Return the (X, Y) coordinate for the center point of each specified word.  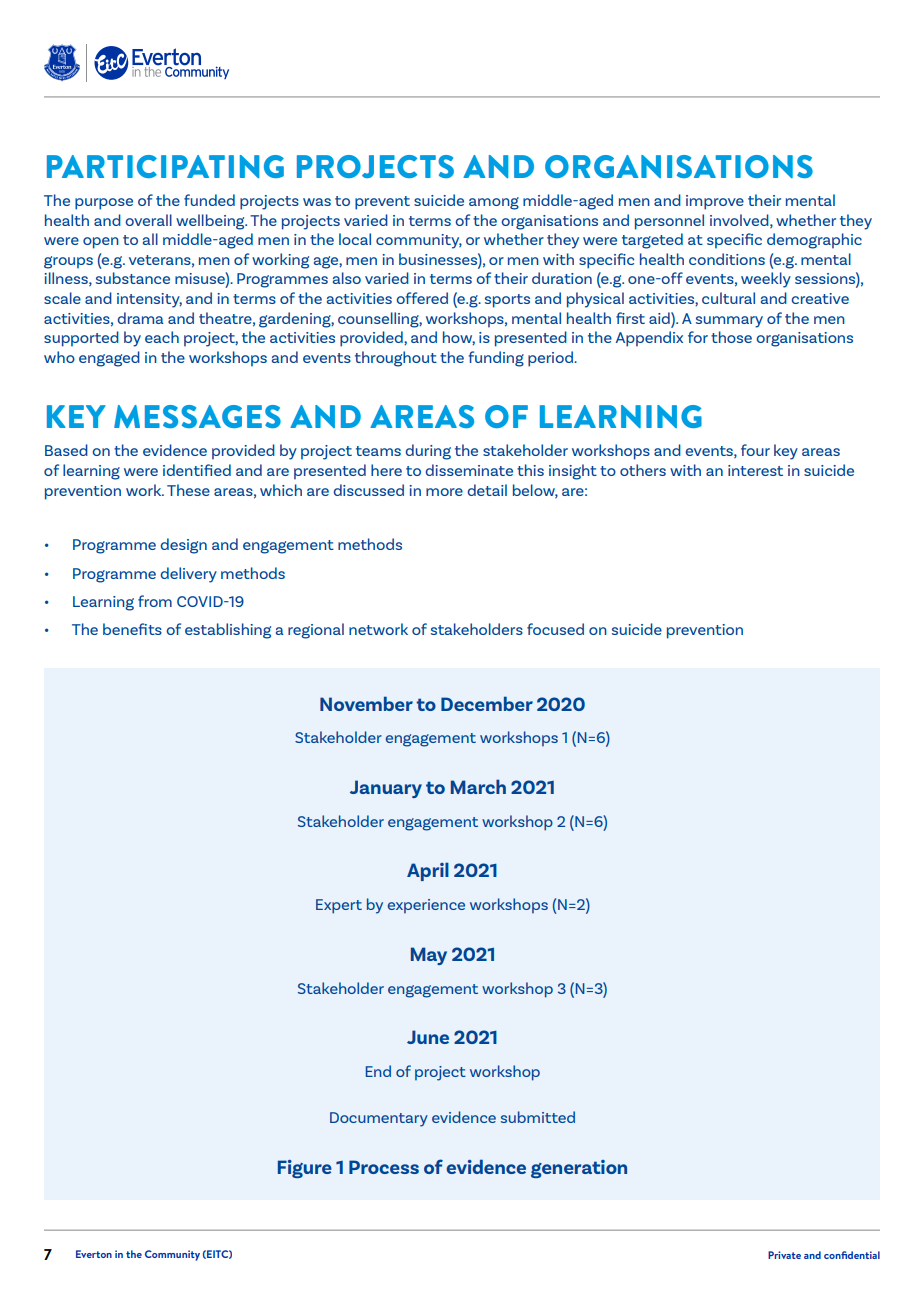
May (429, 956)
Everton (94, 1254)
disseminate (469, 470)
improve (715, 202)
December (487, 703)
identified (197, 470)
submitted (538, 1117)
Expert (339, 906)
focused (555, 629)
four (755, 450)
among (494, 203)
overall (149, 220)
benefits (132, 629)
